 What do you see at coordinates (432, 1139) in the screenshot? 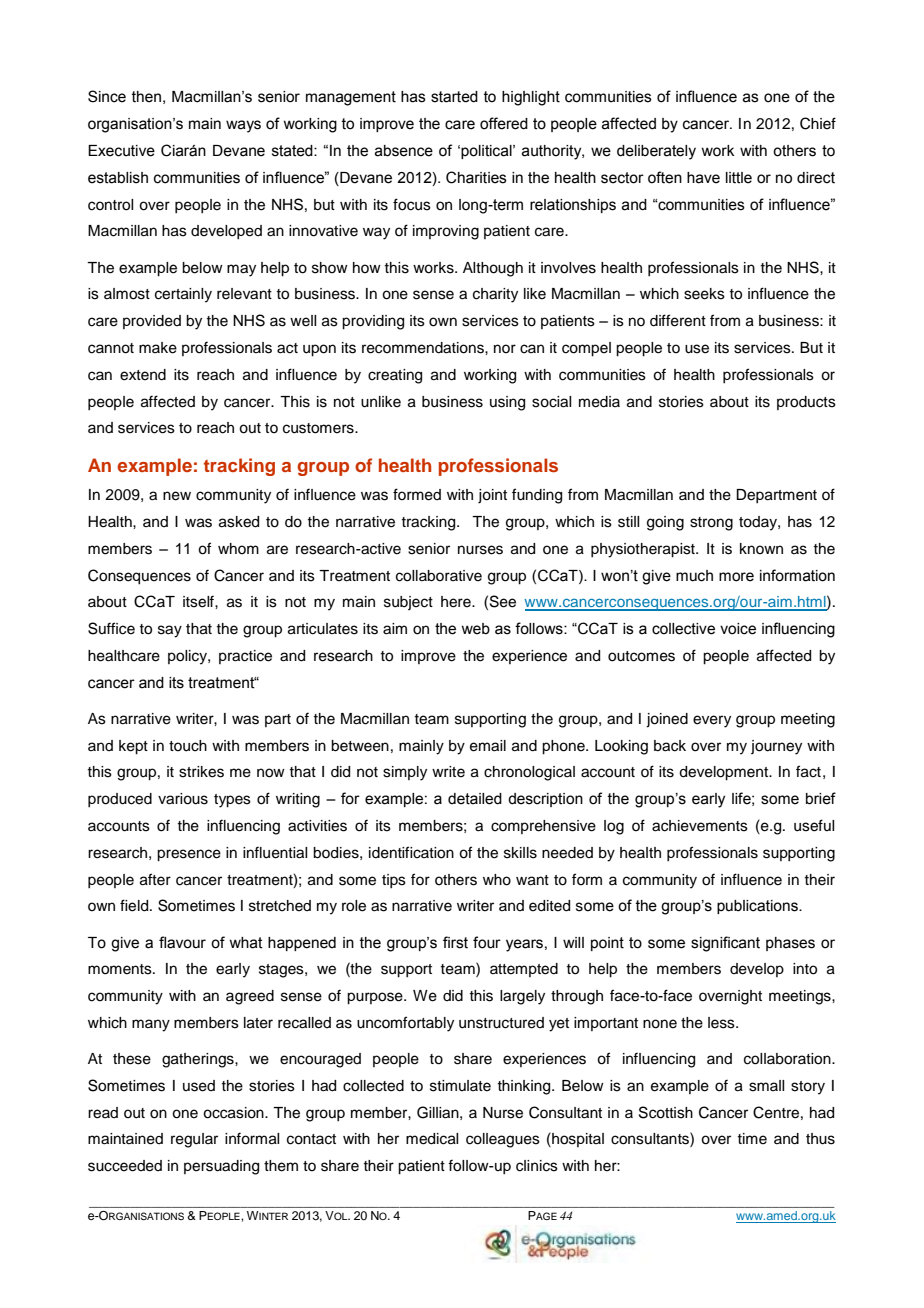
I see `medical` at bounding box center [432, 1139].
